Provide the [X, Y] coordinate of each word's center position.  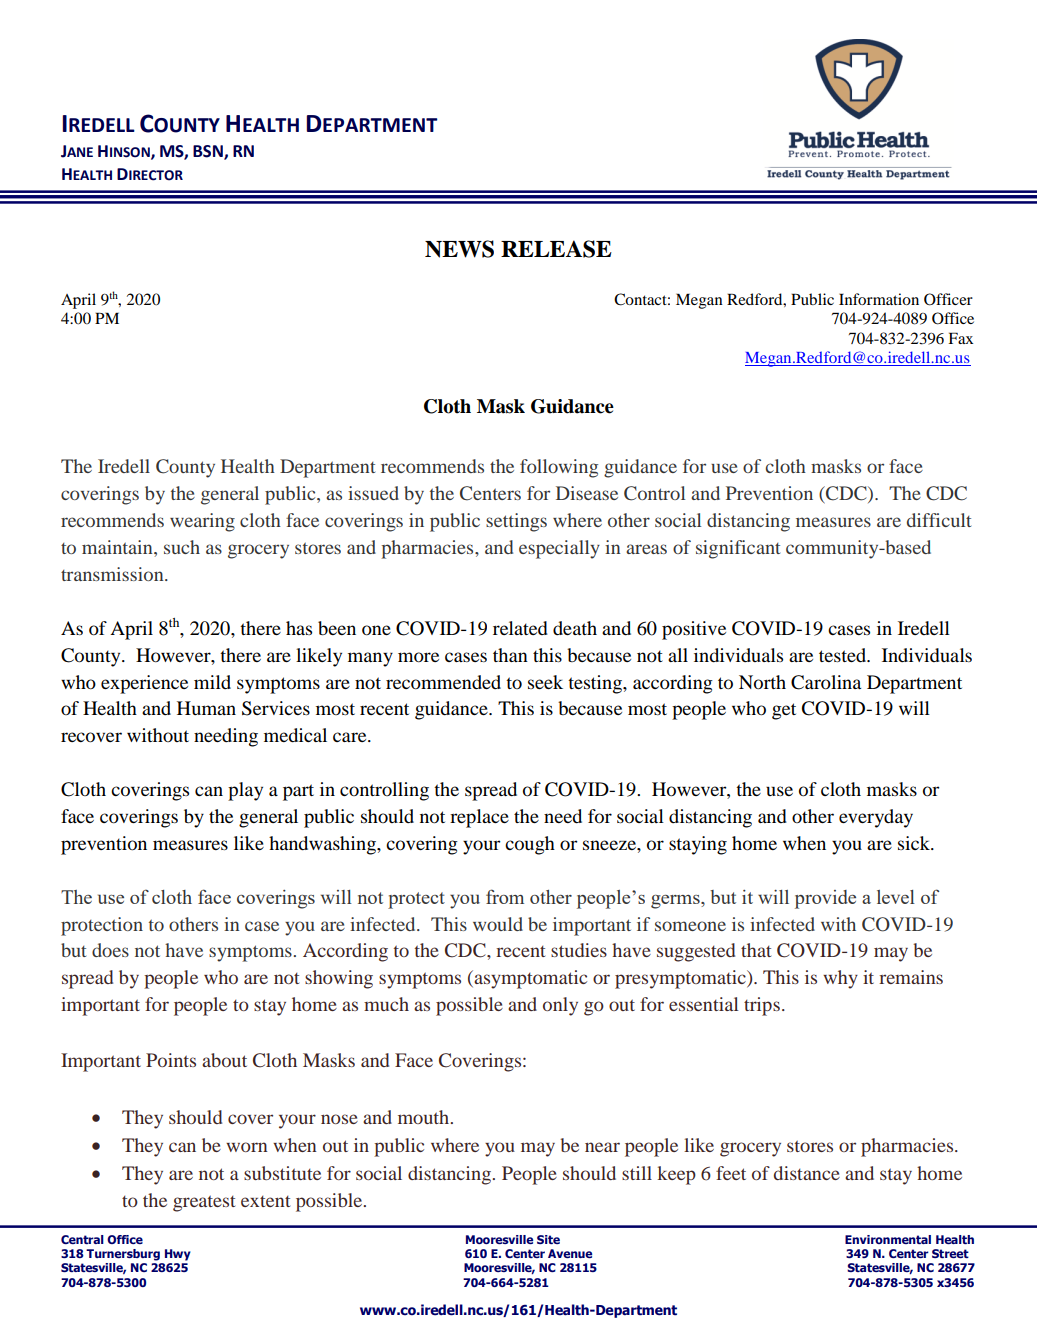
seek [545, 682]
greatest [204, 1203]
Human [206, 708]
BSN [209, 152]
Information [879, 299]
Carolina [826, 682]
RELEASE [556, 249]
